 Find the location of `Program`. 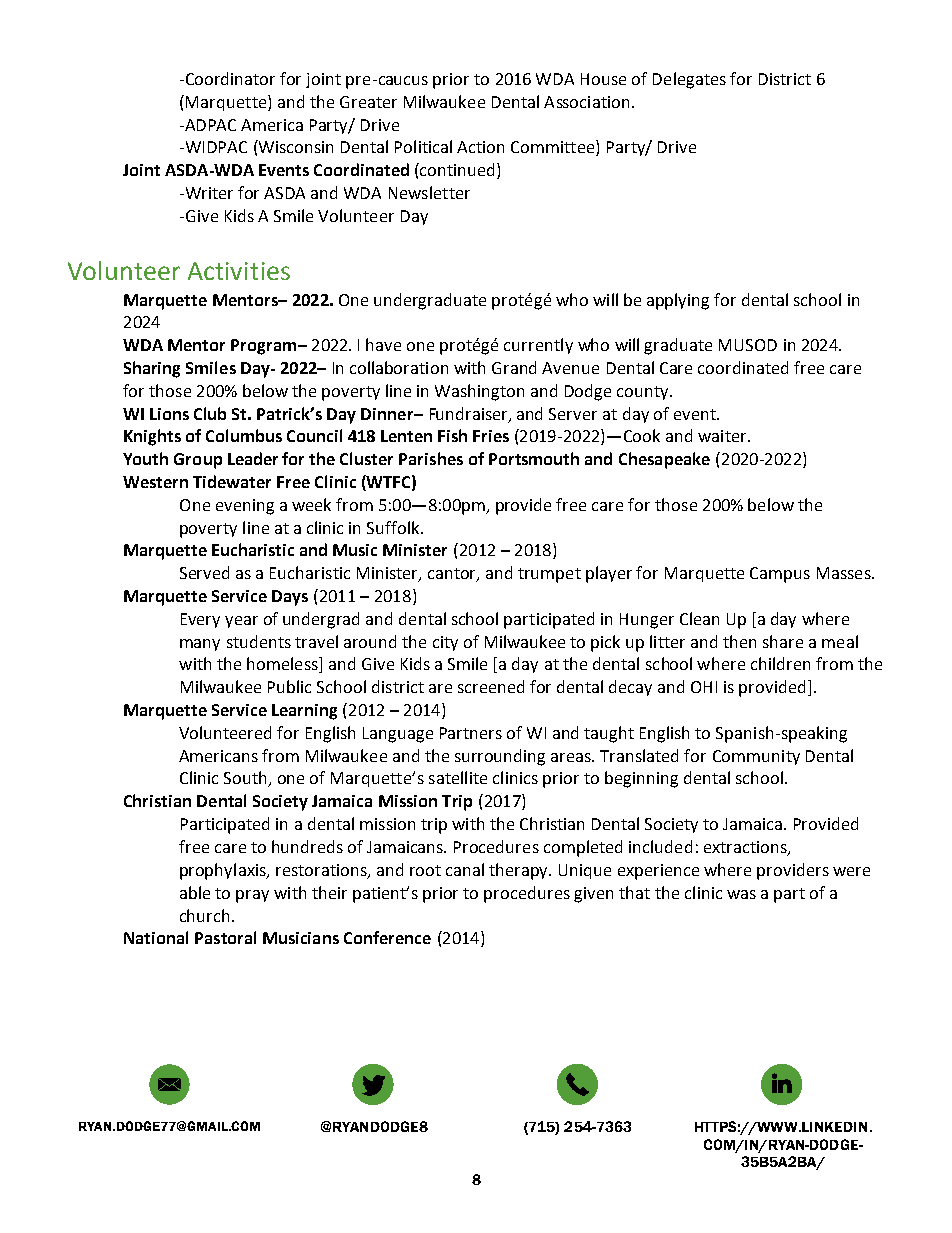

Program is located at coordinates (265, 347).
